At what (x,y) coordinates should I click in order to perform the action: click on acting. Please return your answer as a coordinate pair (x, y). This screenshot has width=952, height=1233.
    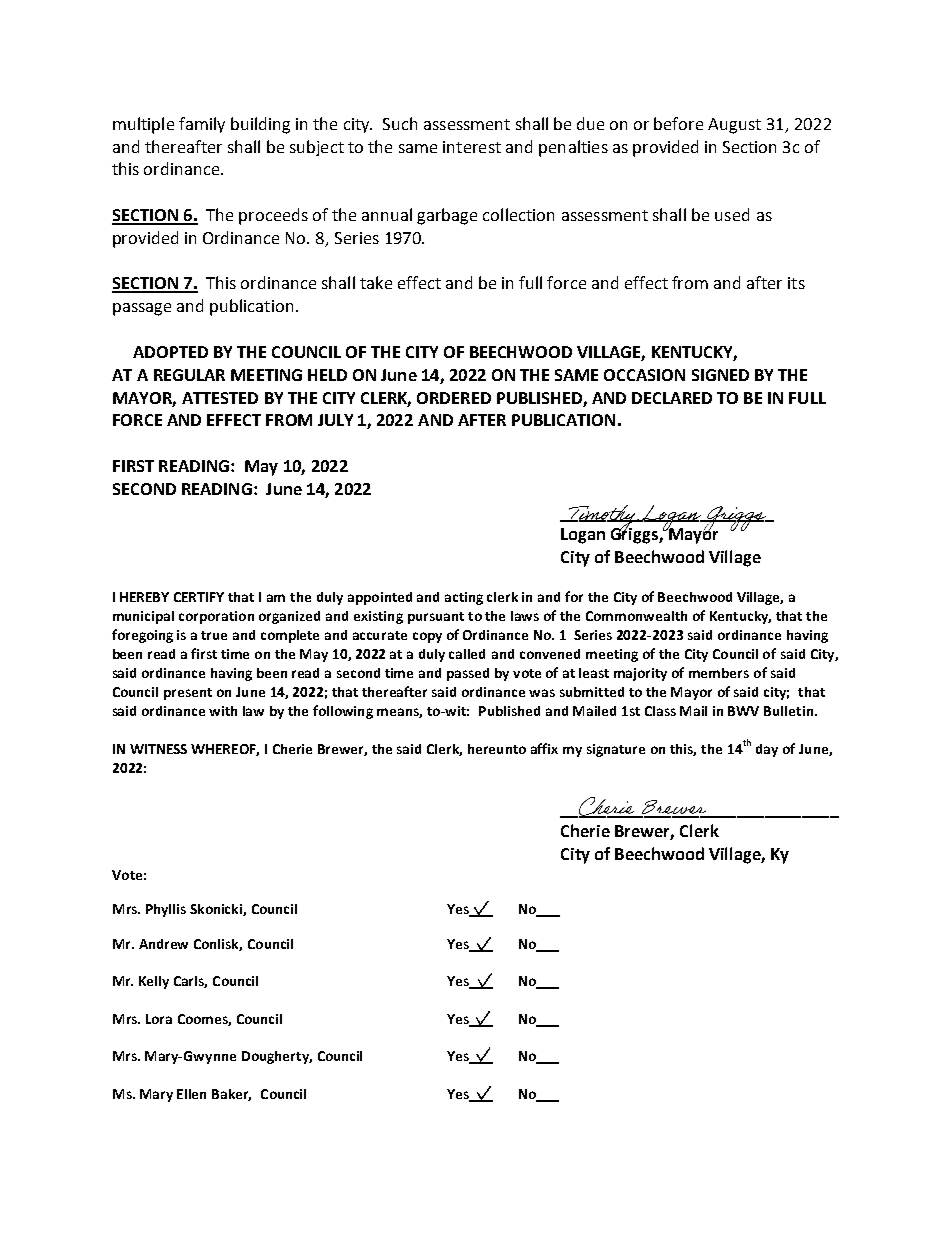
    Looking at the image, I should click on (464, 598).
